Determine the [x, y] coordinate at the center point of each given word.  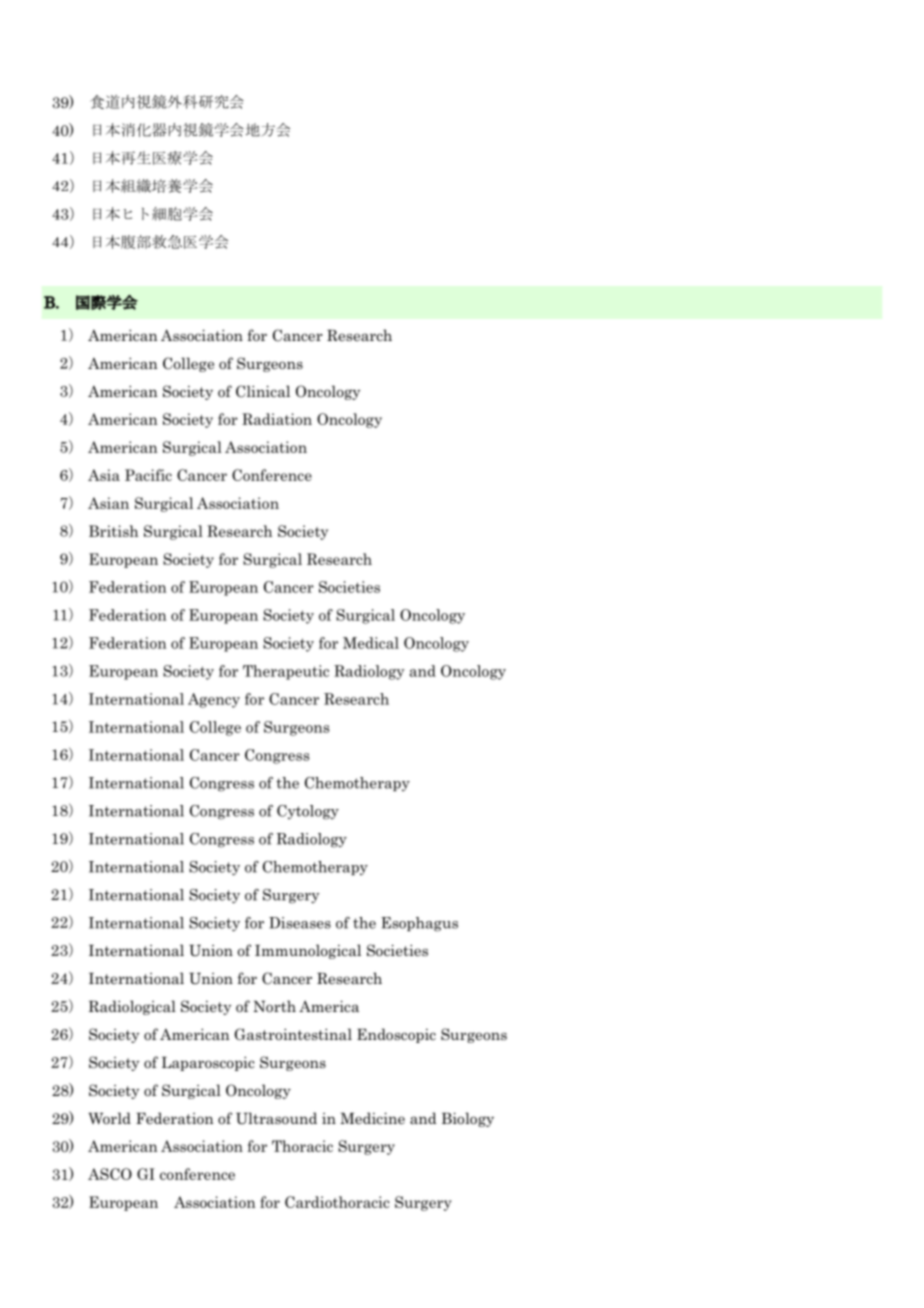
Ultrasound [276, 1118]
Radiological [132, 1007]
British [114, 531]
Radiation [277, 419]
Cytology [308, 812]
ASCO [110, 1174]
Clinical [263, 391]
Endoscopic [396, 1035]
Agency [214, 700]
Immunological [308, 951]
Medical [371, 643]
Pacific [148, 475]
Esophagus [419, 924]
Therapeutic [286, 672]
